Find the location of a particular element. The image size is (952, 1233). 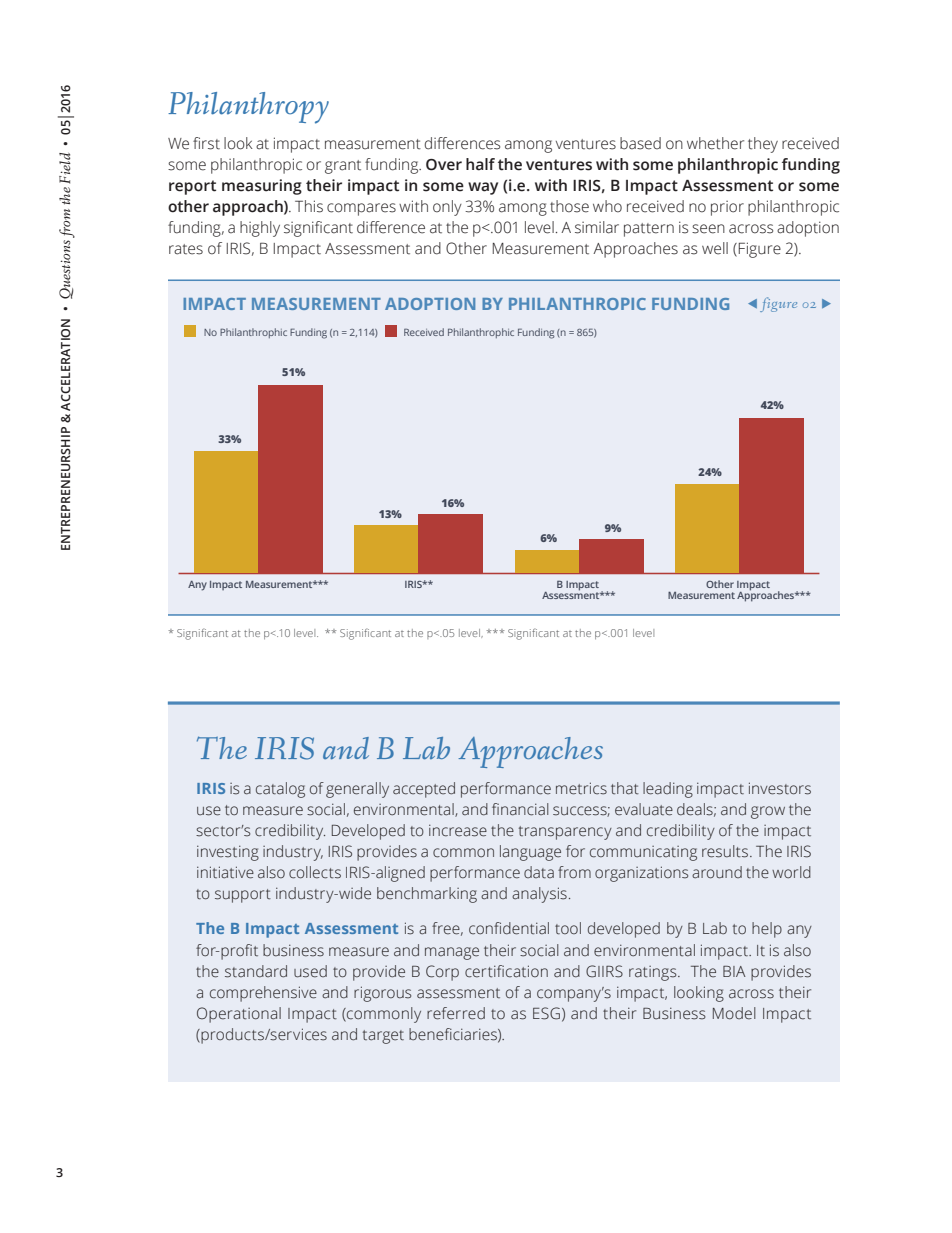

comprehensive is located at coordinates (263, 994).
